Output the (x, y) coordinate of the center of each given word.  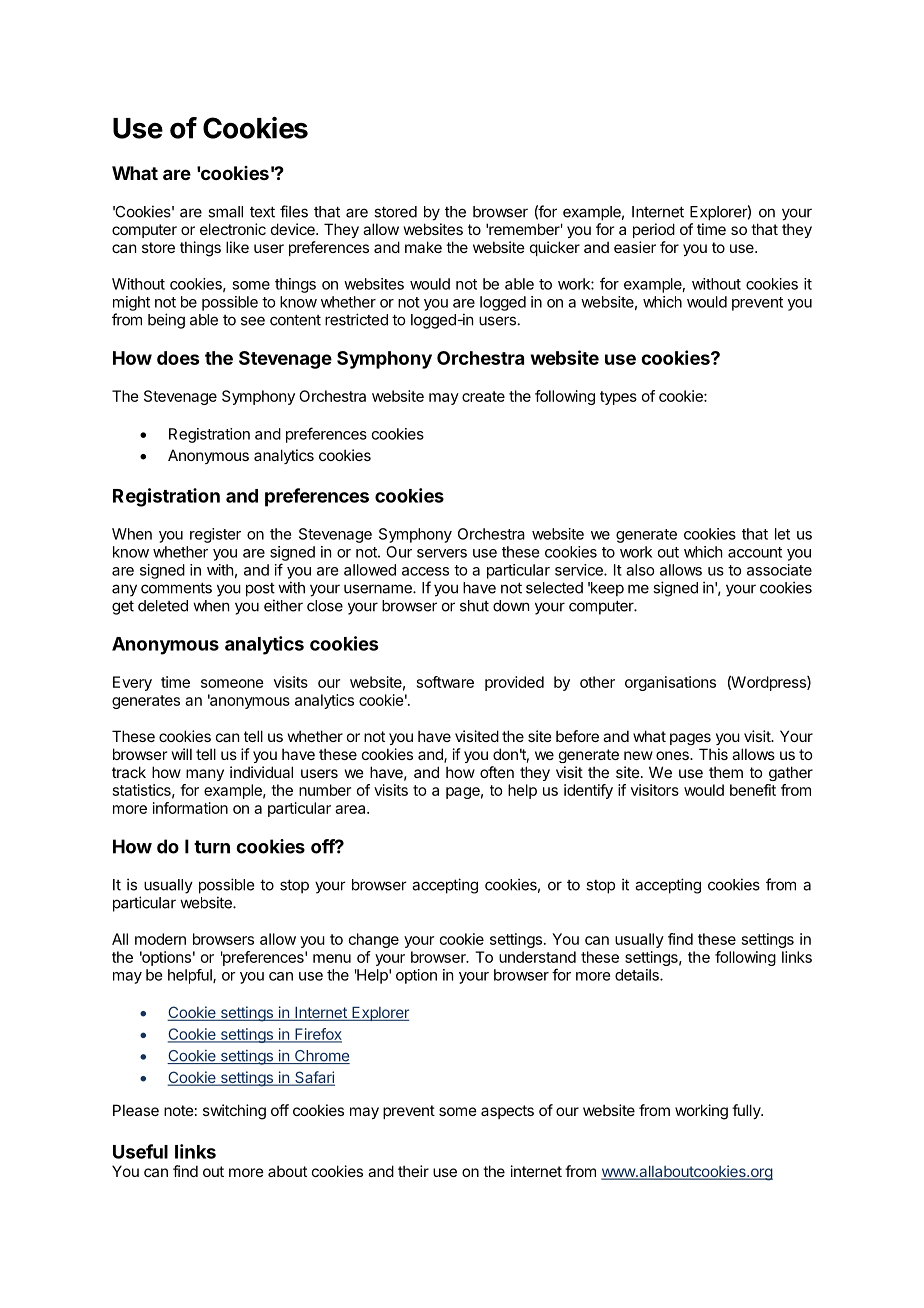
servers (442, 553)
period (654, 230)
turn (212, 847)
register (215, 535)
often (497, 772)
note (179, 1110)
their (413, 1171)
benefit (753, 790)
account (755, 552)
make (423, 247)
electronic (233, 229)
